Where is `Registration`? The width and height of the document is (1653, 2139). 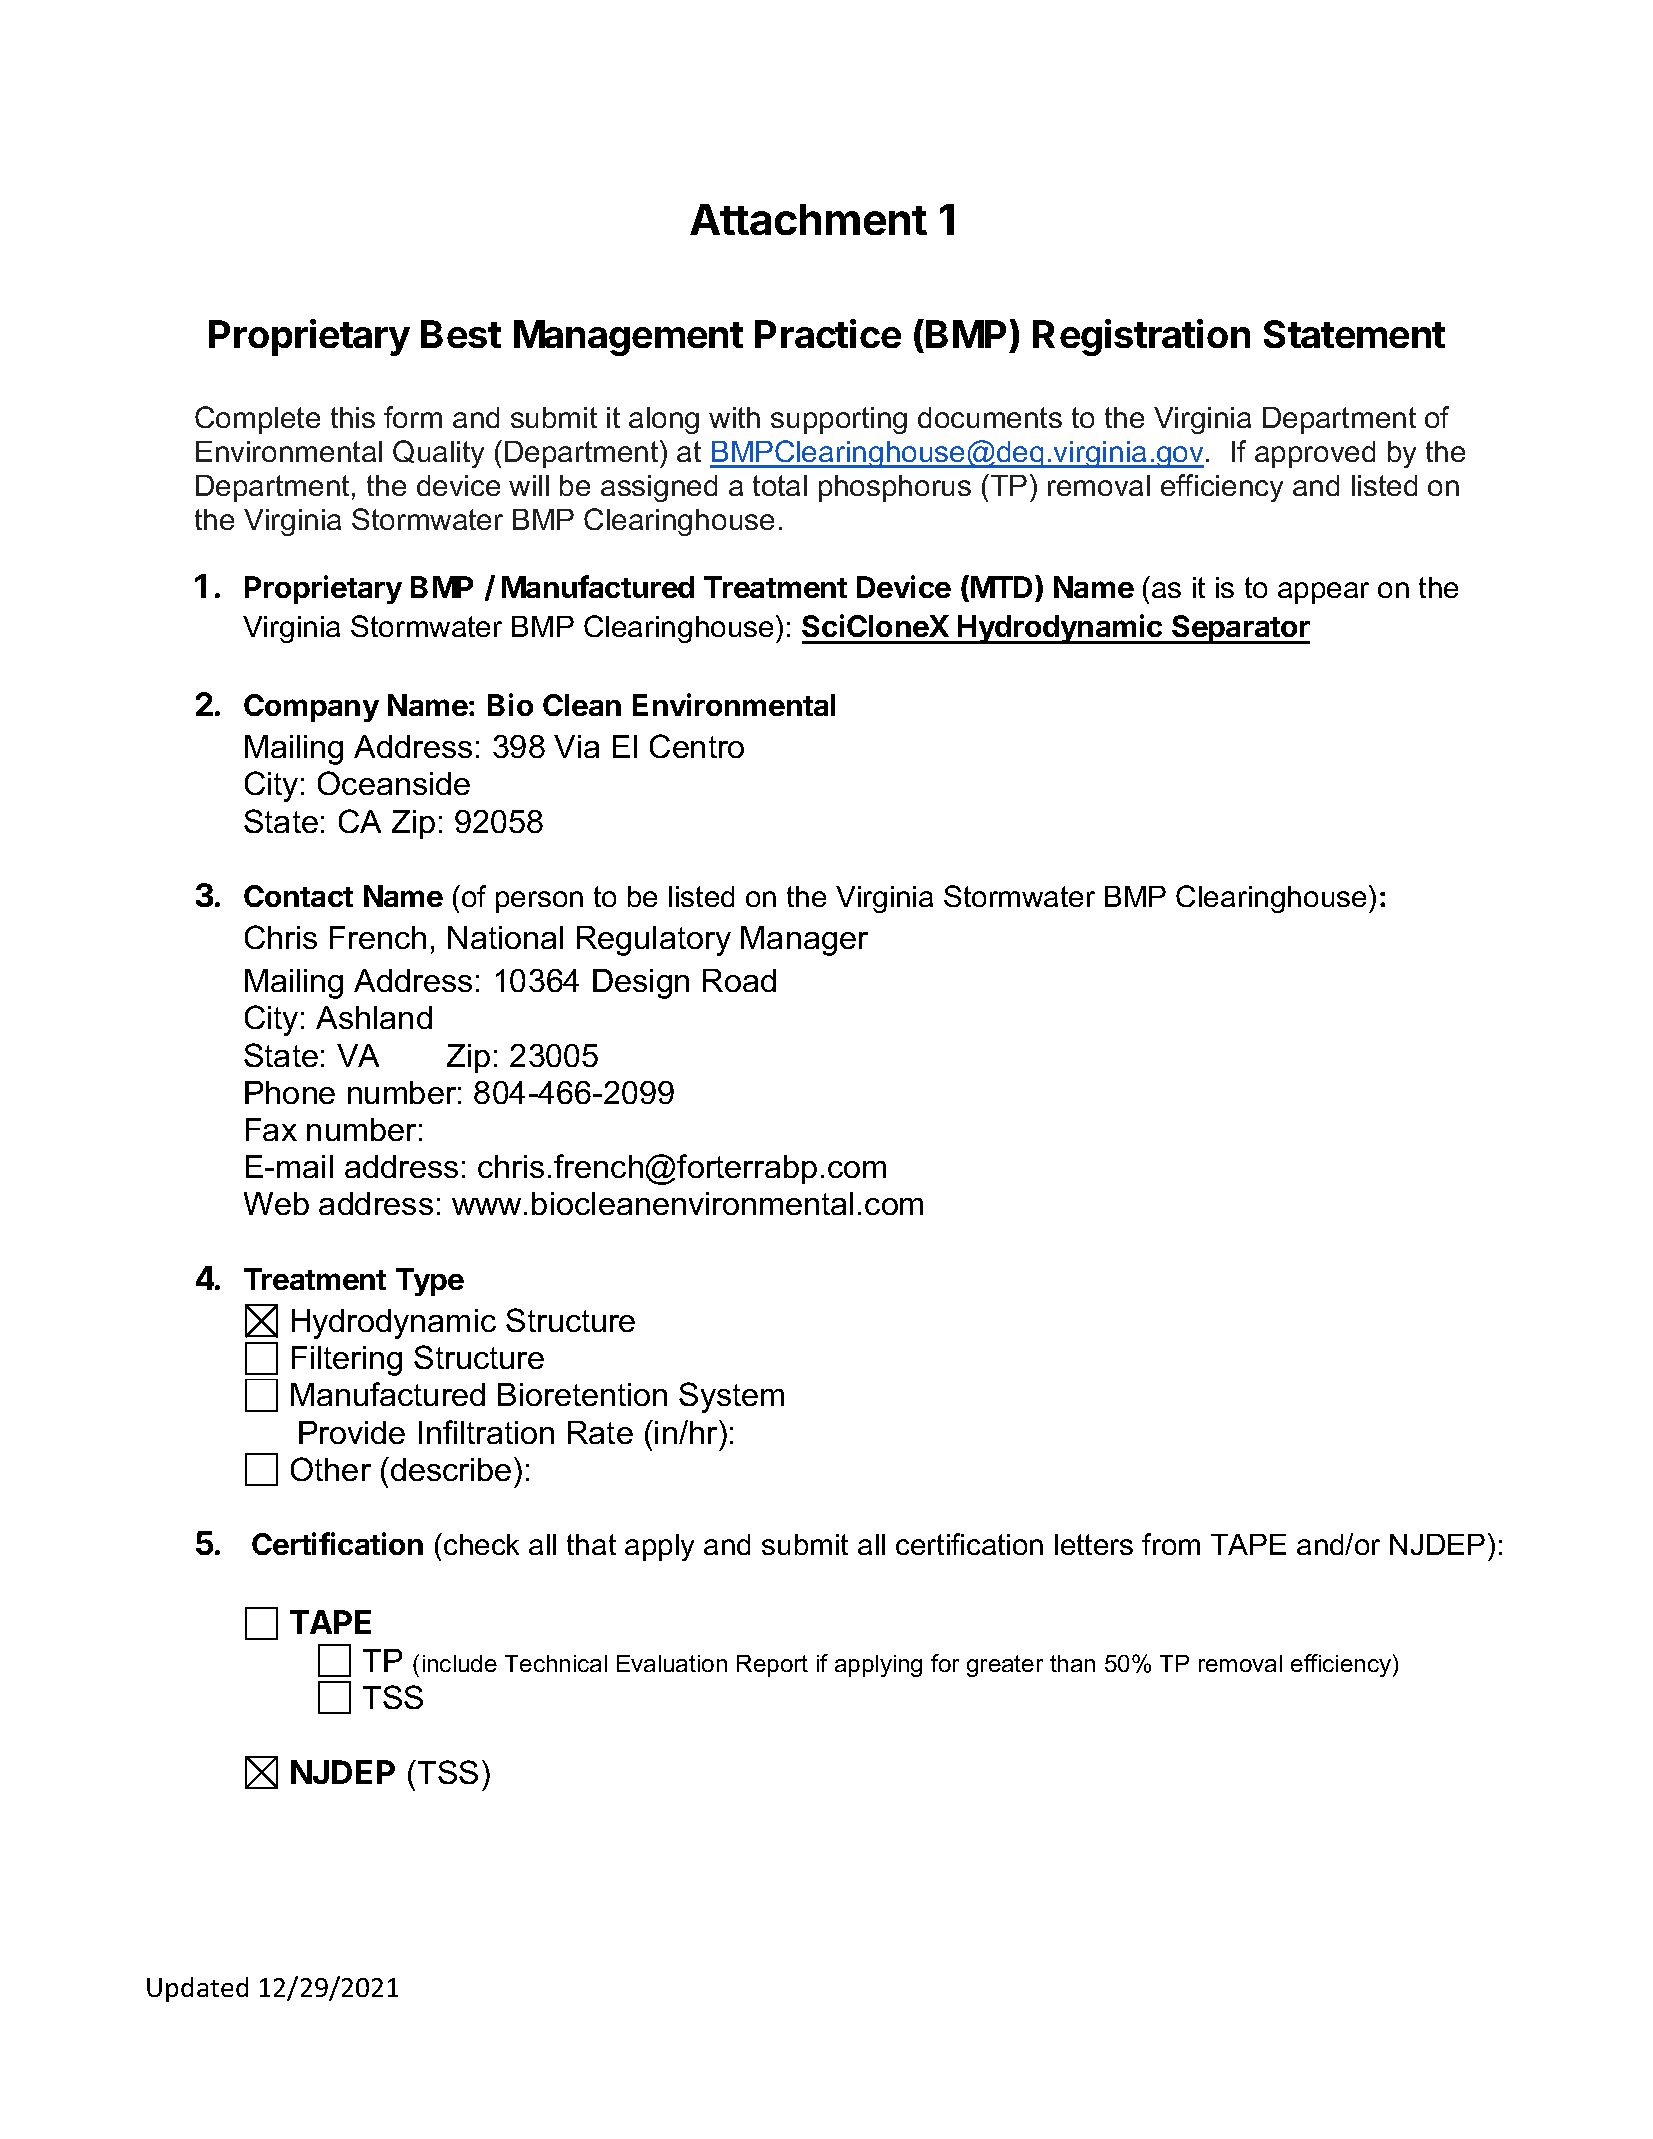 Registration is located at coordinates (1141, 337).
